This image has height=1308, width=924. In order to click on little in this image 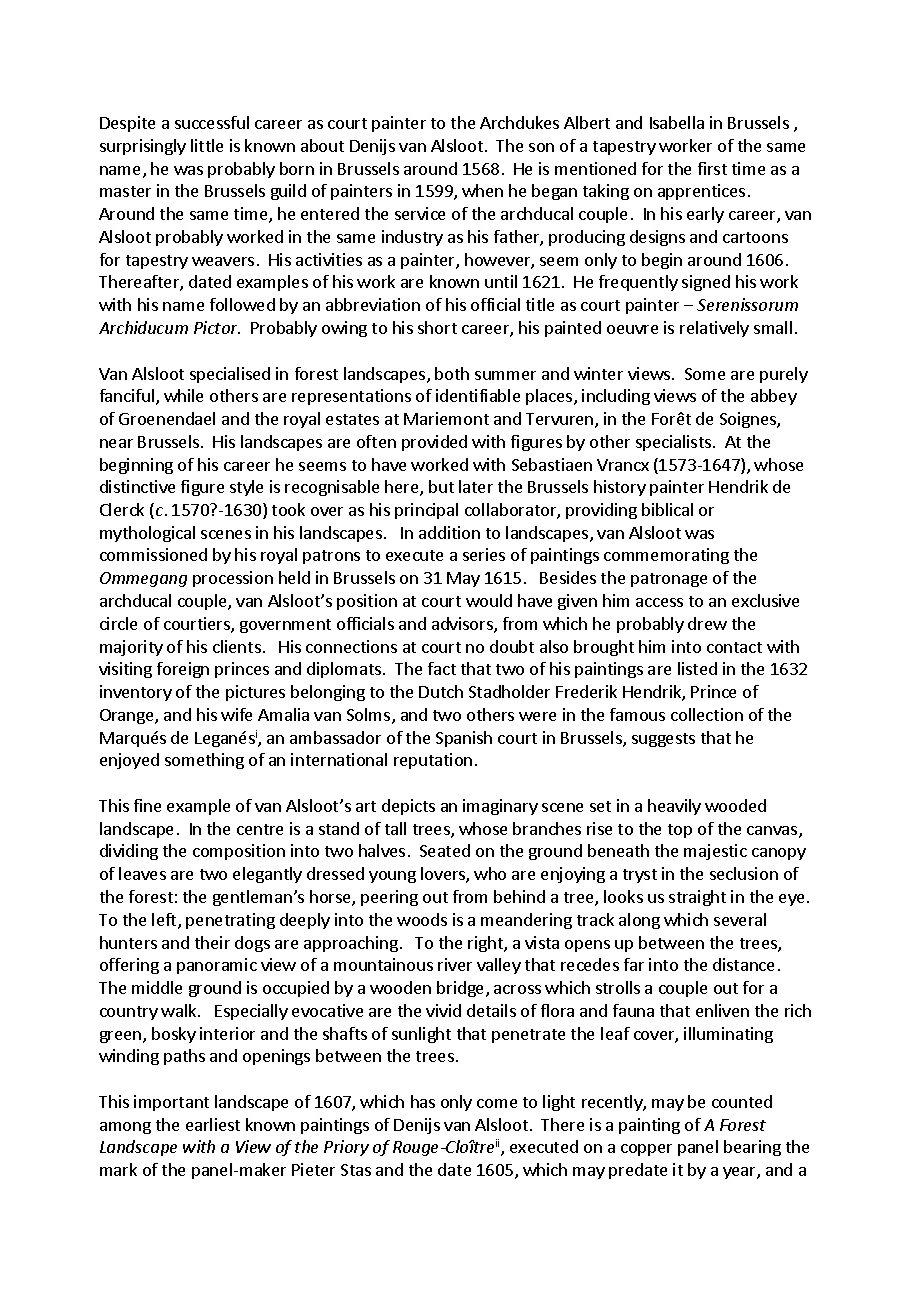, I will do `click(207, 145)`.
